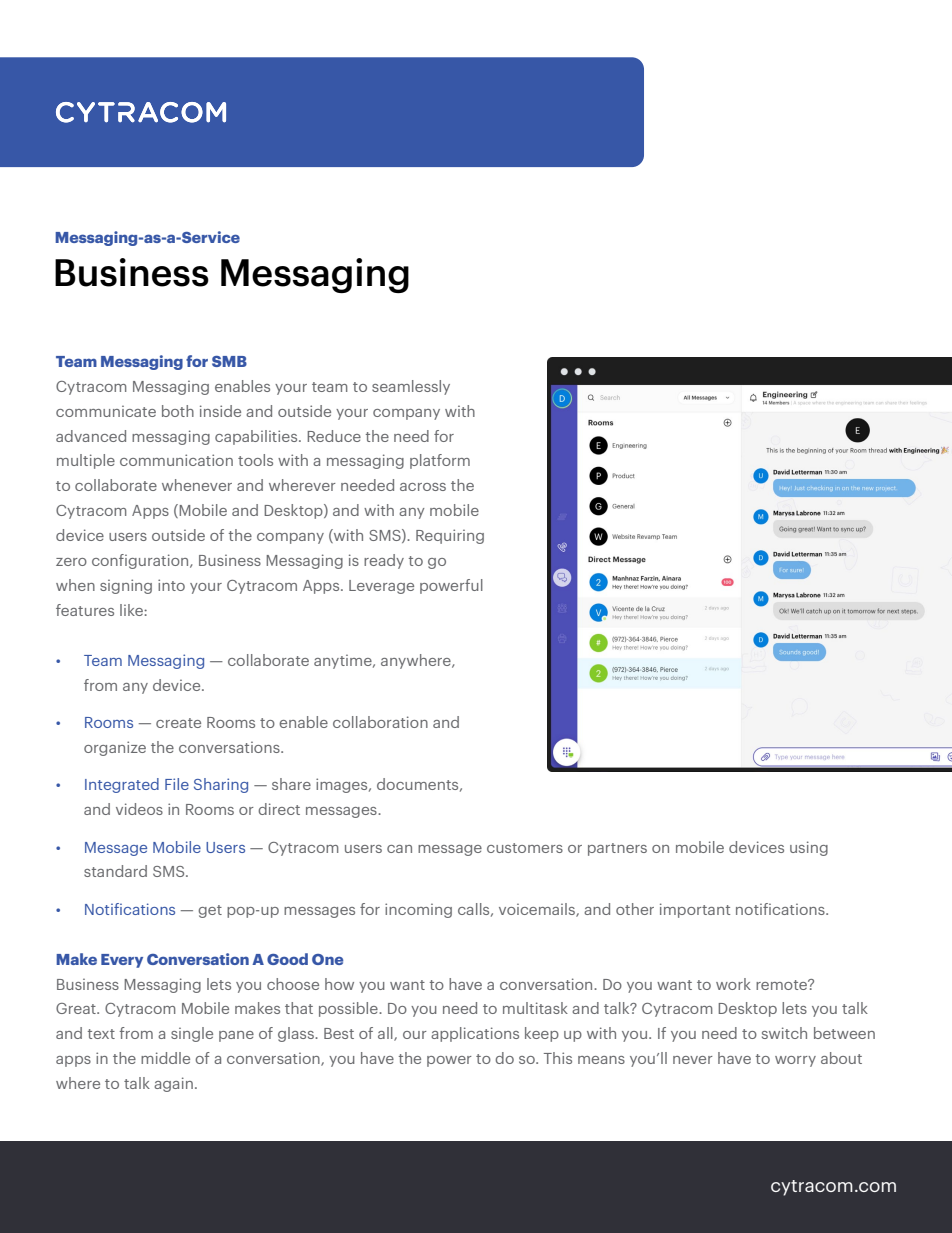 The height and width of the page is (1233, 952). I want to click on using, so click(809, 848).
